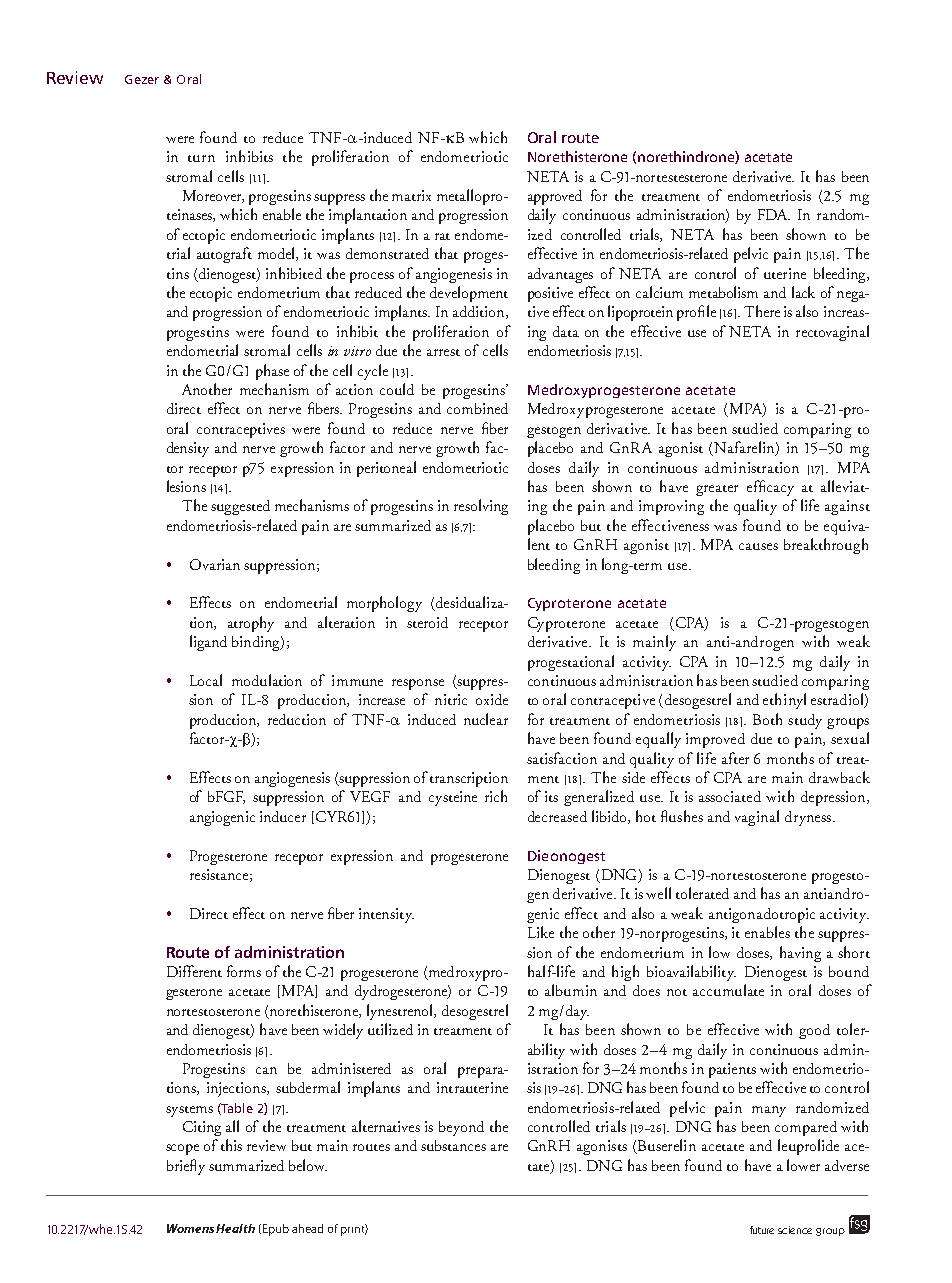  Describe the element at coordinates (555, 197) in the screenshot. I see `approved` at that location.
